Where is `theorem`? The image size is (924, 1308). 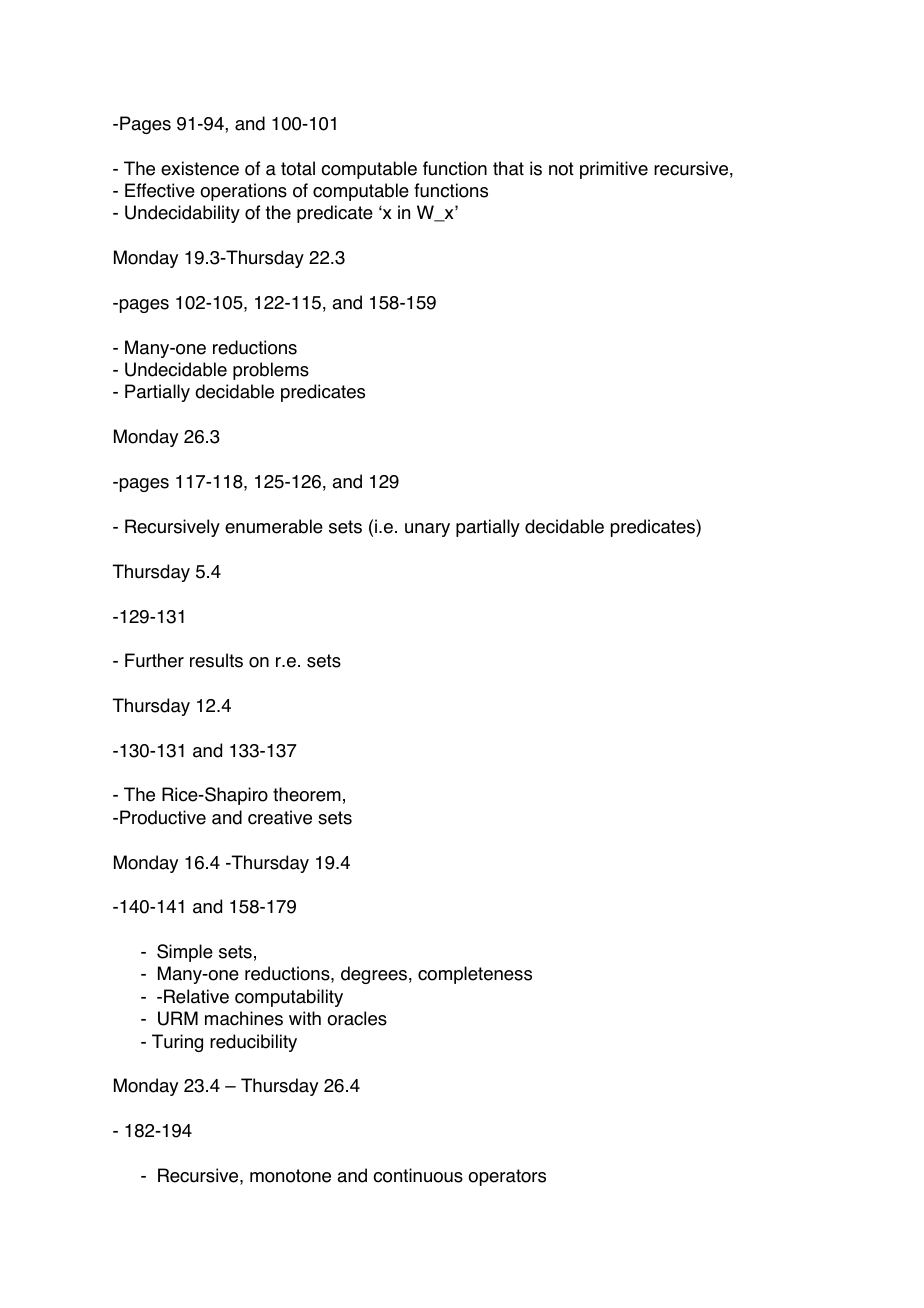
theorem is located at coordinates (307, 794).
